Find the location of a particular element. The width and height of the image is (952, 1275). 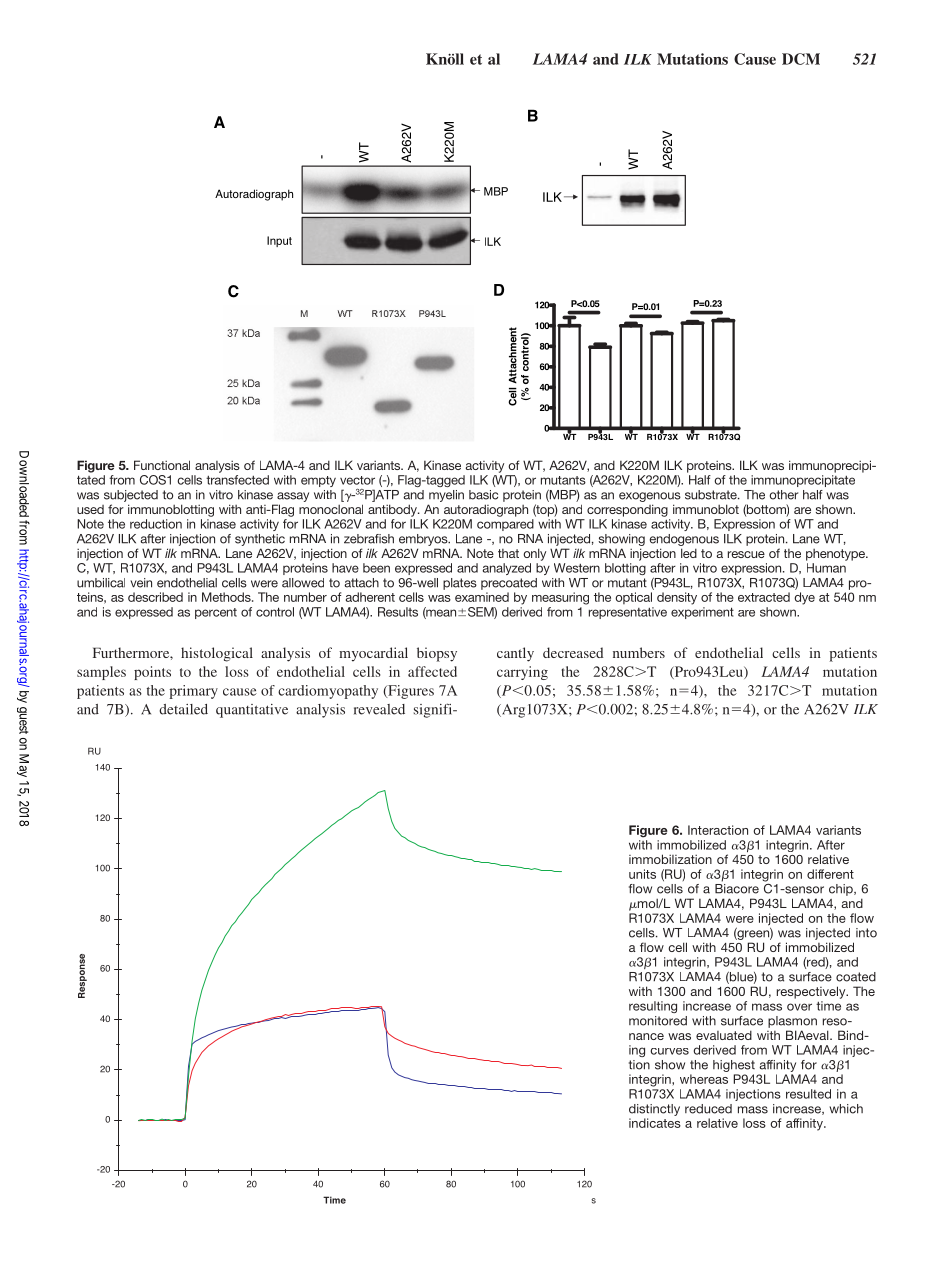

distinctly is located at coordinates (654, 1110).
